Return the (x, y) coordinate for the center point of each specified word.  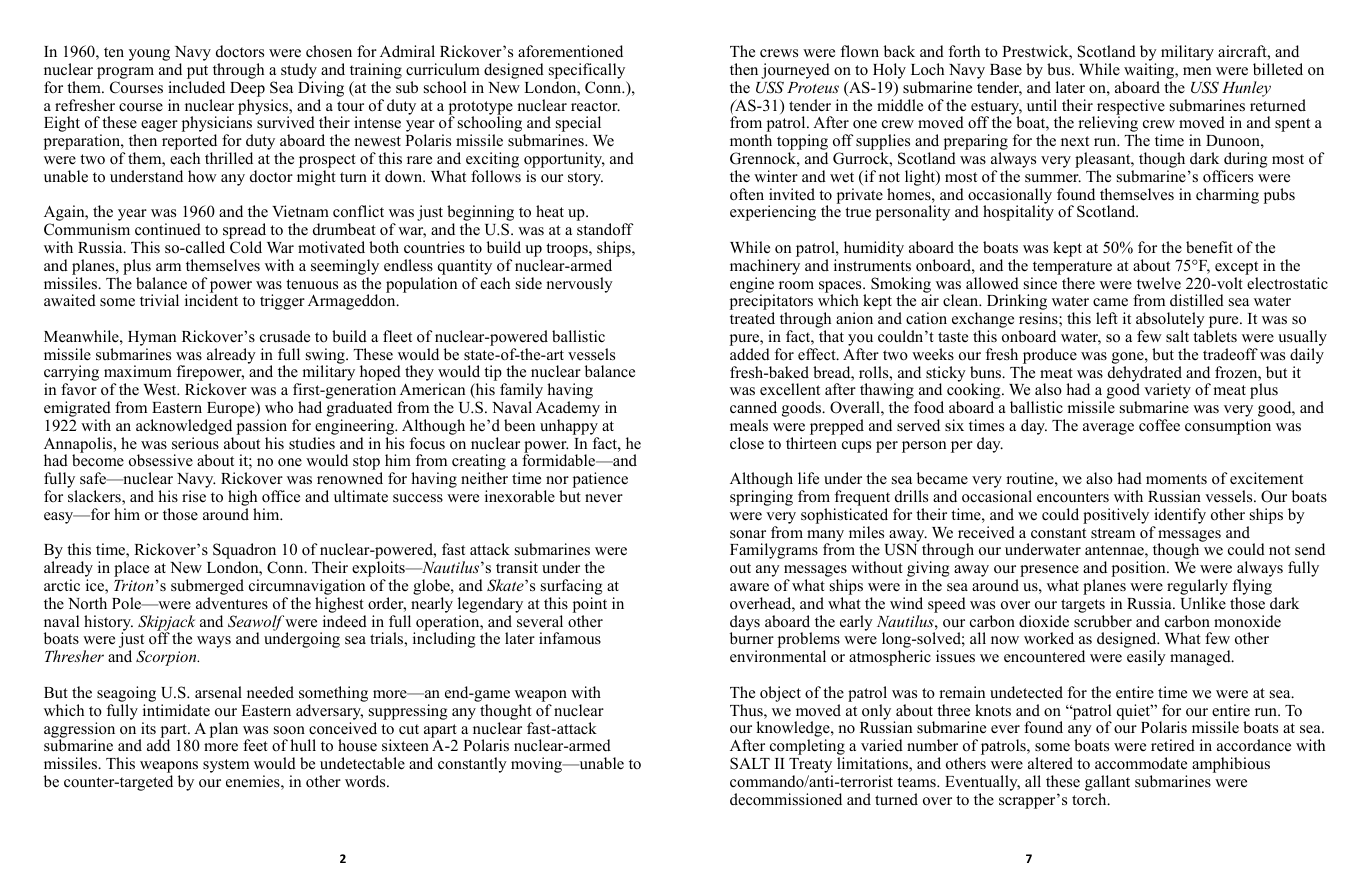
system (226, 766)
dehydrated (1145, 375)
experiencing (773, 213)
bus (1060, 69)
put (198, 73)
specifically (588, 72)
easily (1146, 658)
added (750, 354)
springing (761, 498)
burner (752, 638)
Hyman (152, 340)
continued (168, 229)
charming (1227, 196)
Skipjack (166, 624)
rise (194, 496)
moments (1176, 479)
